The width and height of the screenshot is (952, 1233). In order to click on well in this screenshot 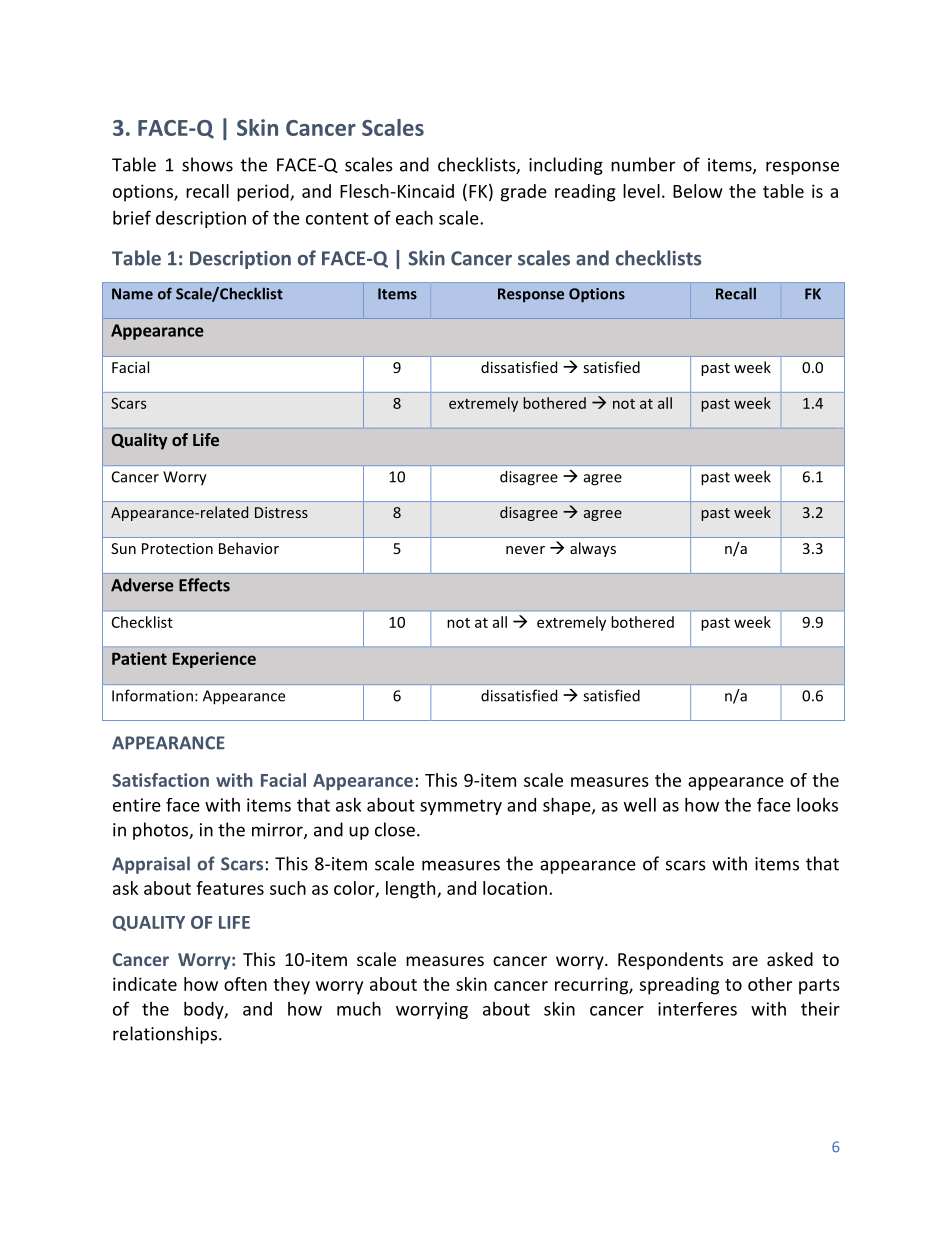, I will do `click(640, 805)`.
